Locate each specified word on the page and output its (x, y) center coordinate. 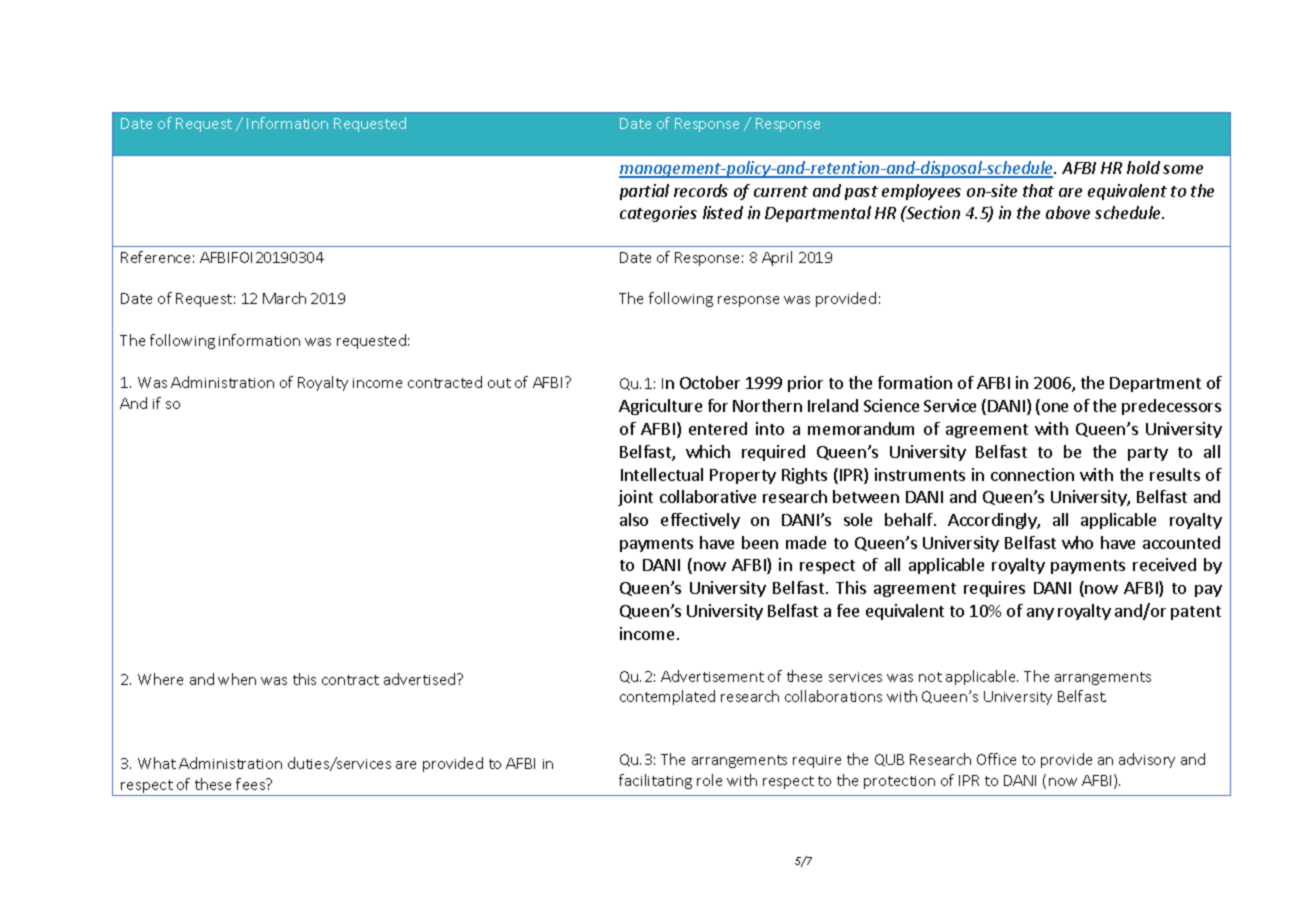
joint (635, 498)
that (1038, 190)
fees (252, 784)
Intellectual (662, 474)
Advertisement (712, 676)
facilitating (655, 781)
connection (1032, 474)
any (1040, 614)
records (701, 190)
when (237, 679)
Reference (155, 257)
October (710, 382)
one (1055, 407)
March (284, 298)
